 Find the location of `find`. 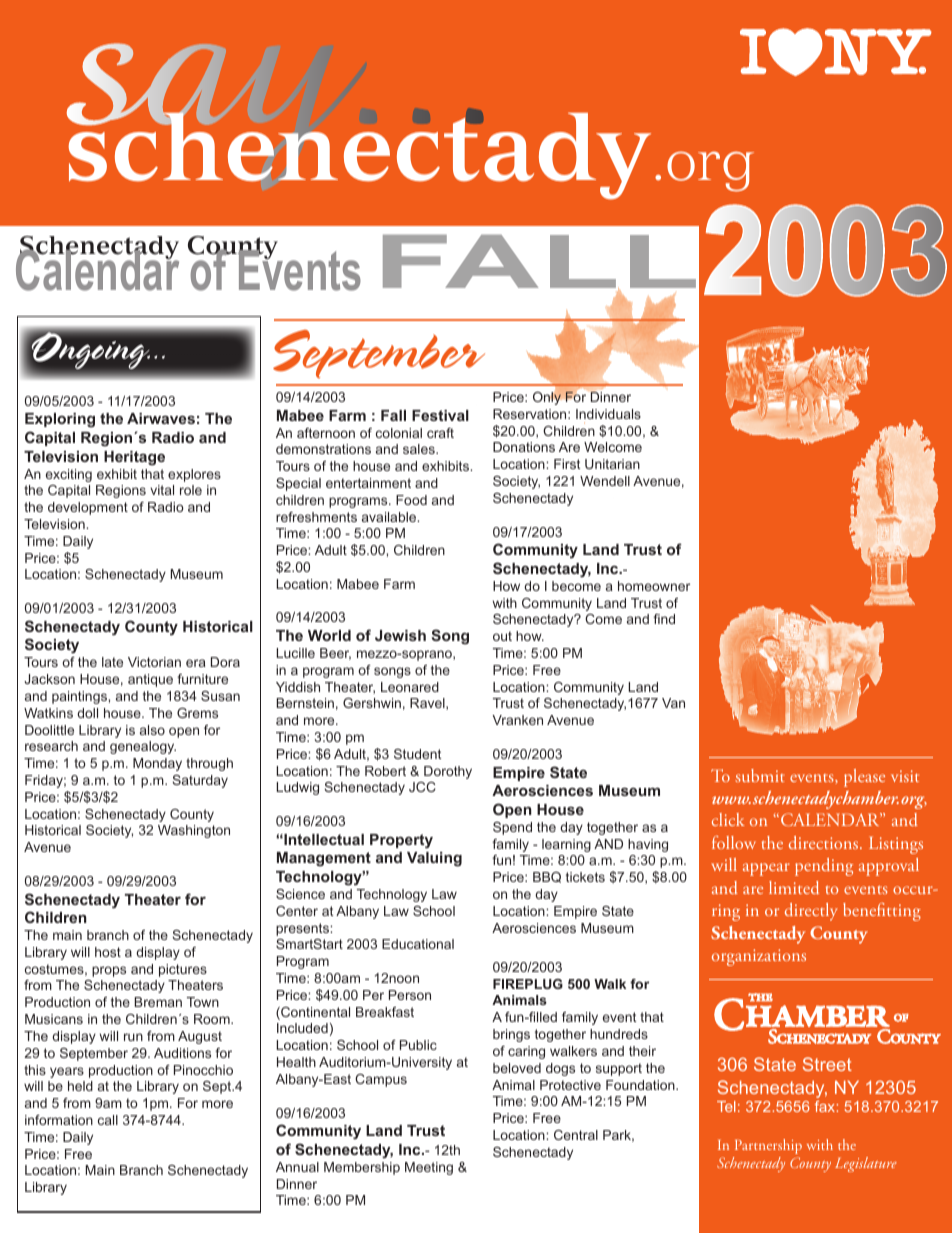

find is located at coordinates (664, 619).
